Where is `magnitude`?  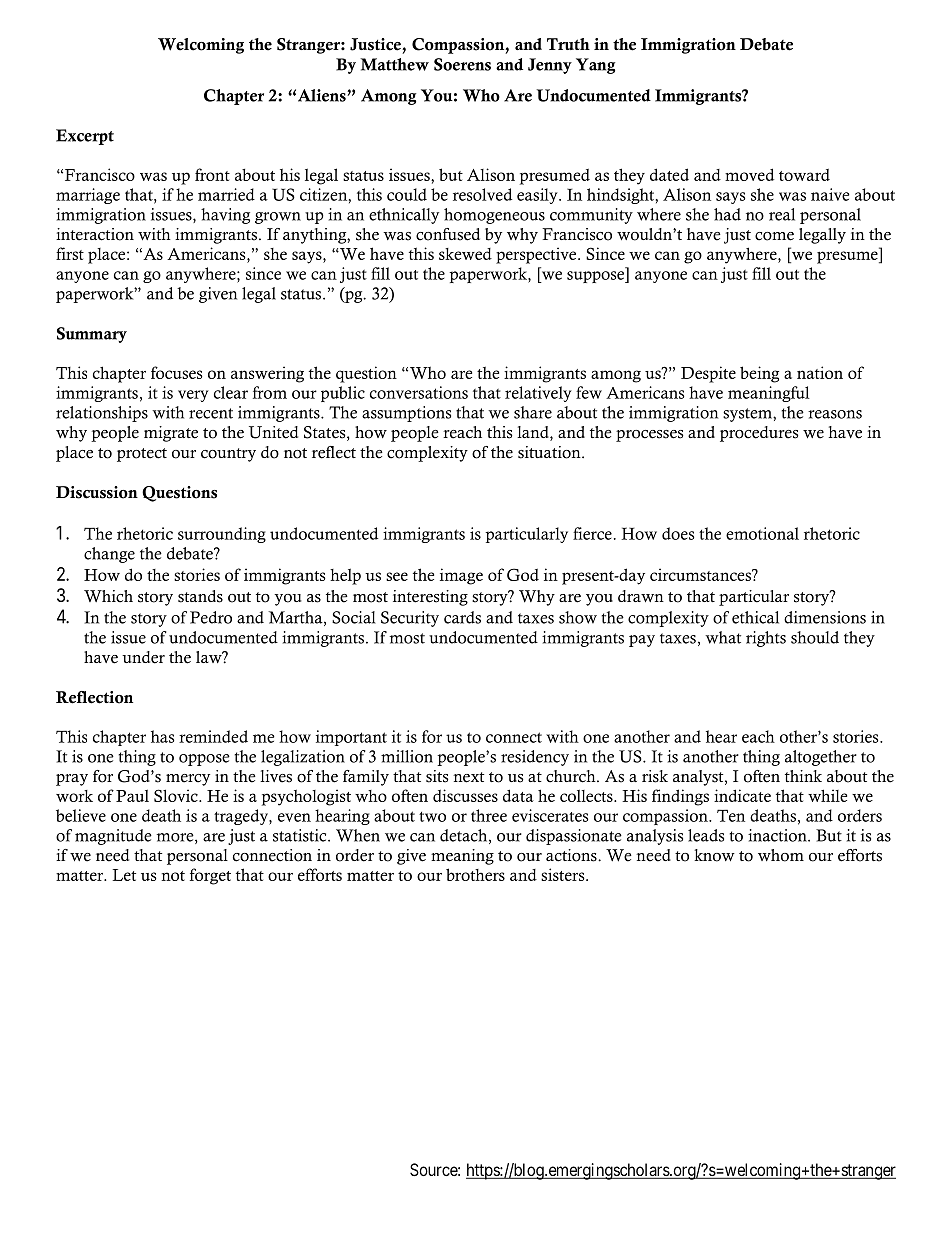 magnitude is located at coordinates (113, 837).
